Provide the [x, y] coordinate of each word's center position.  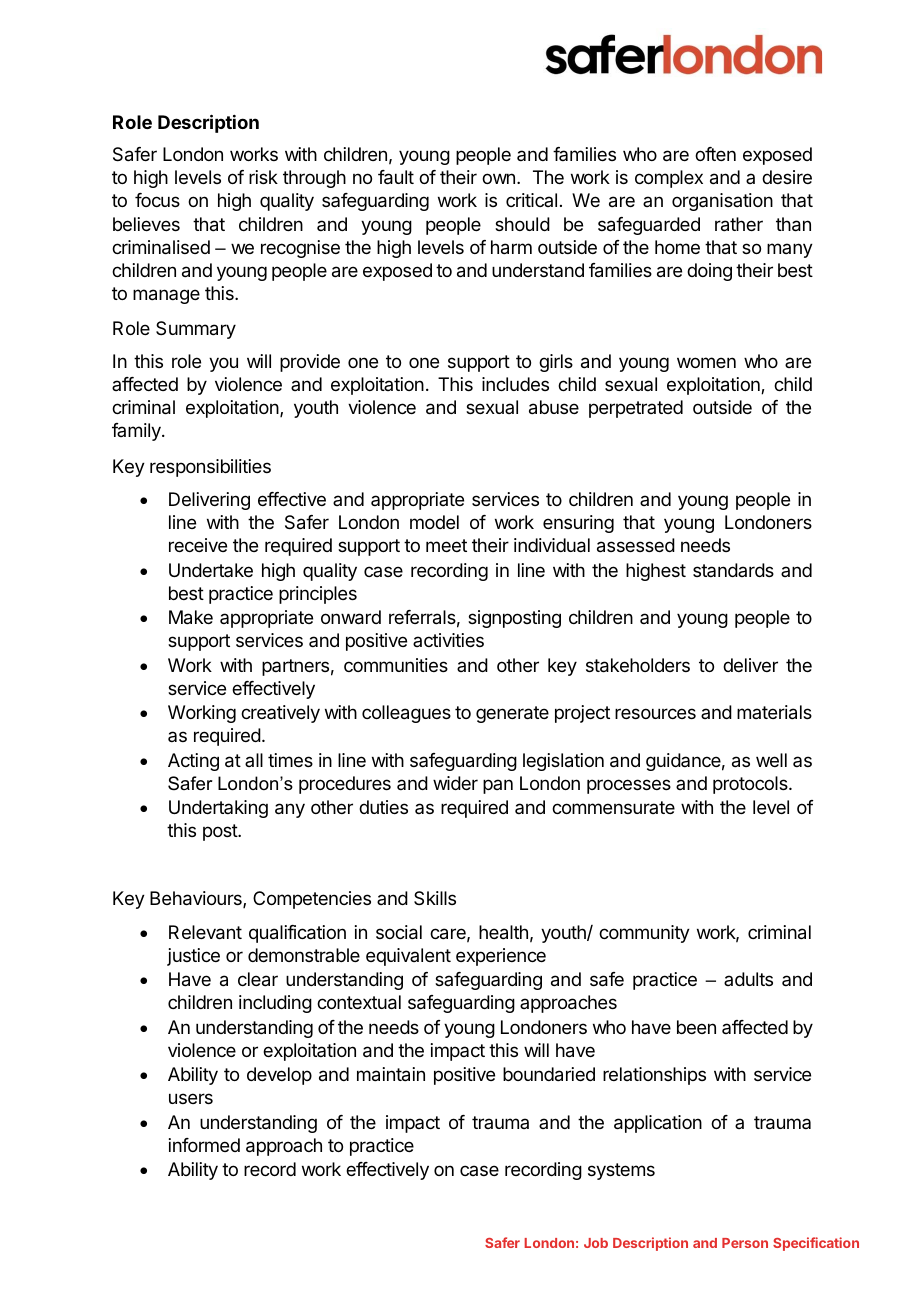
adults [748, 979]
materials [774, 712]
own [498, 178]
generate [512, 714]
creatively [280, 714]
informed [204, 1145]
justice [193, 957]
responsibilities [210, 468]
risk [263, 177]
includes [515, 384]
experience [501, 957]
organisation [722, 202]
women [706, 362]
